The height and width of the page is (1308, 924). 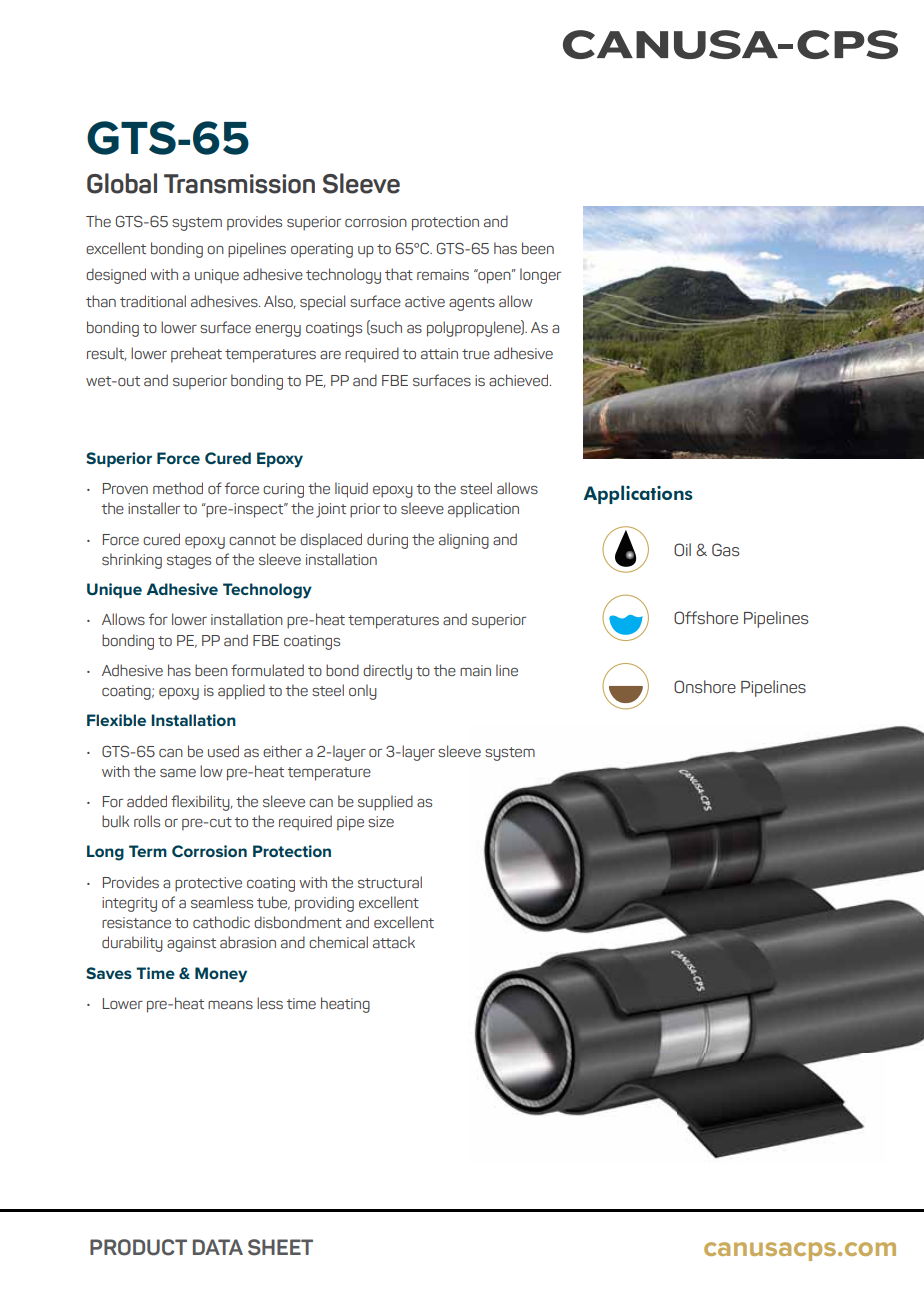 What do you see at coordinates (138, 1247) in the page?
I see `PRODUCT` at bounding box center [138, 1247].
